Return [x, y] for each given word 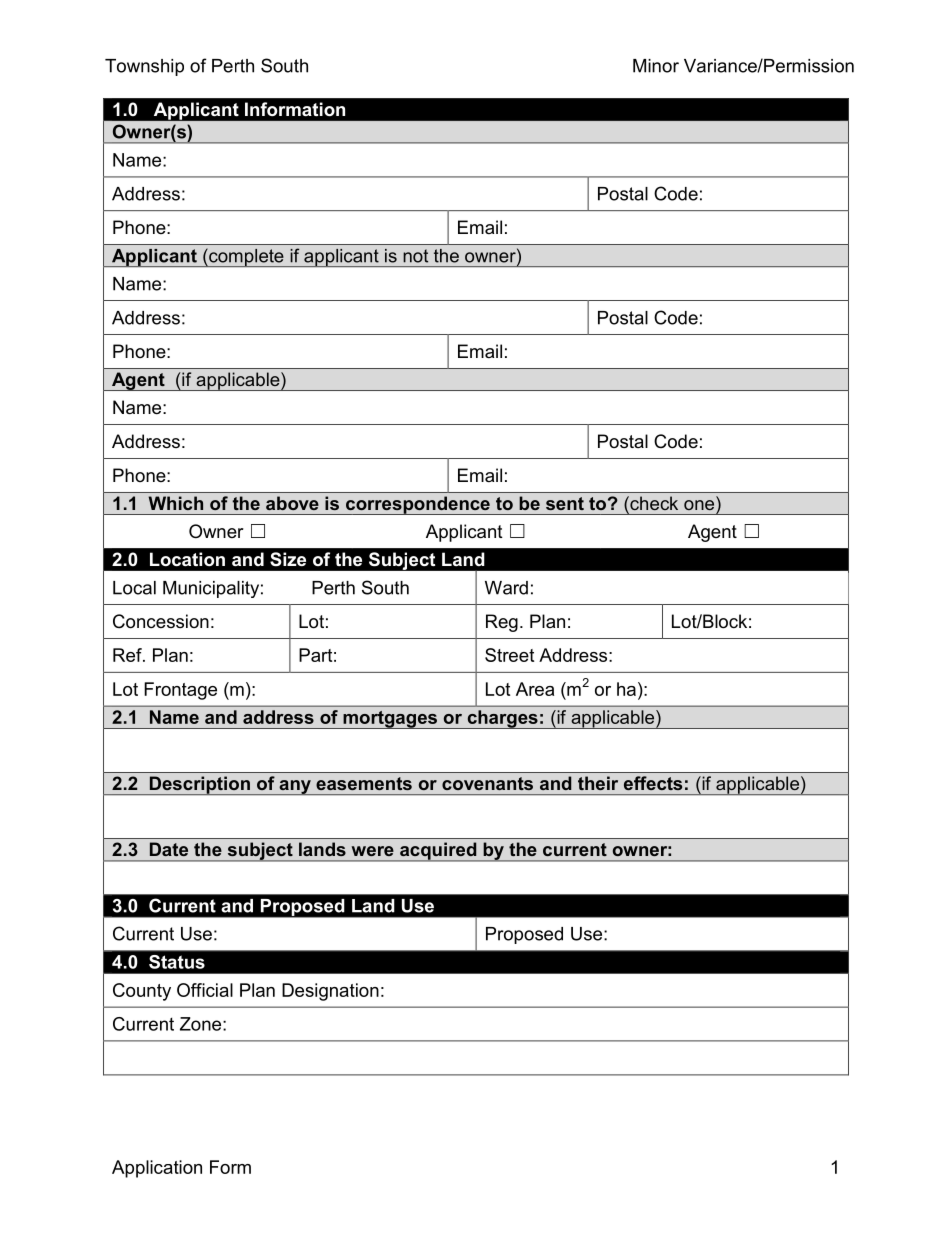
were [373, 851]
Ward [506, 588]
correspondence [417, 505]
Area [535, 689]
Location [187, 559]
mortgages [390, 720]
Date [169, 849]
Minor [656, 66]
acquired [438, 852]
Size [288, 559]
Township [144, 67]
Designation [330, 992]
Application [157, 1169]
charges [502, 719]
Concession [161, 621]
